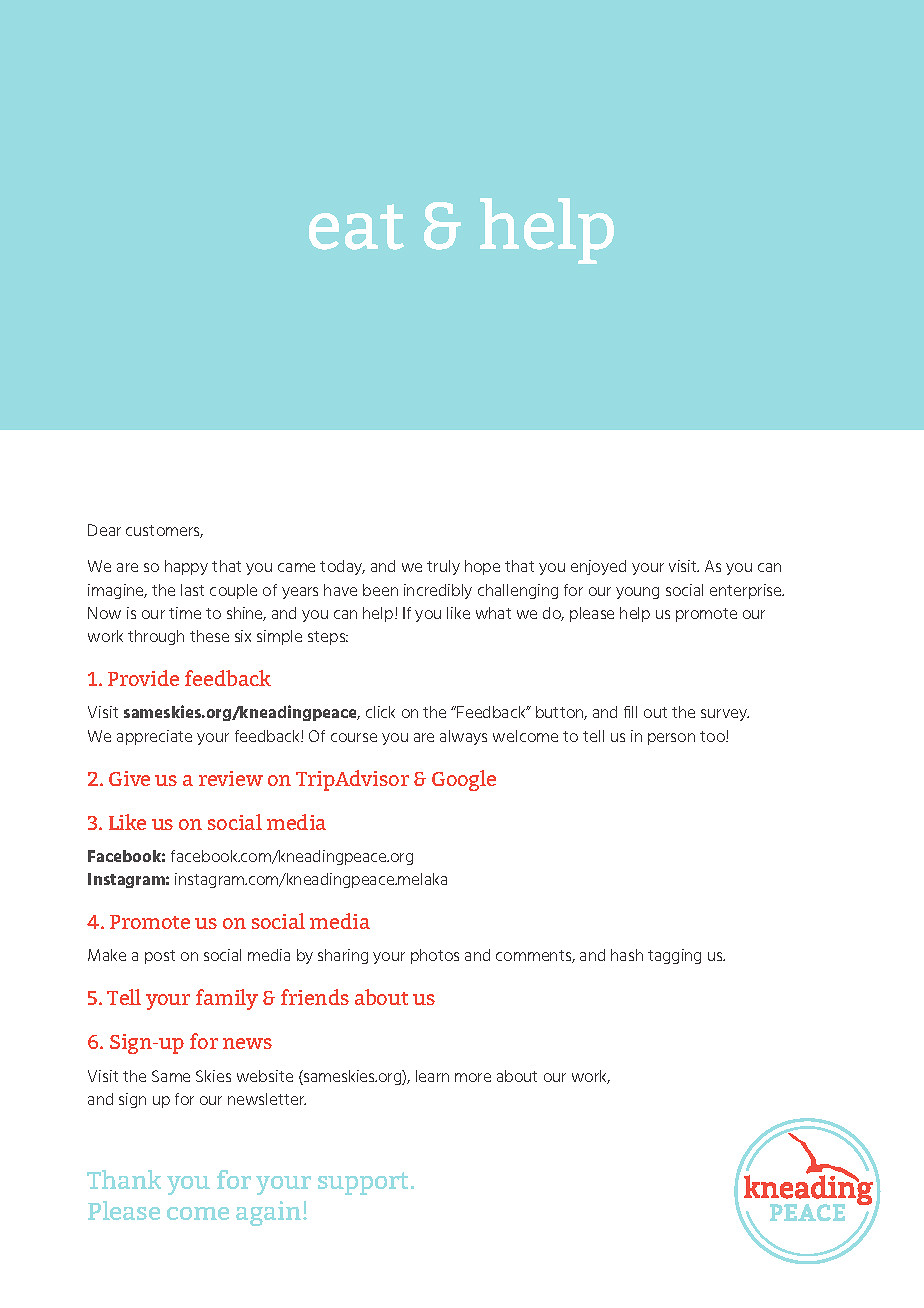 Image resolution: width=924 pixels, height=1308 pixels. Describe the element at coordinates (356, 227) in the screenshot. I see `eat` at that location.
